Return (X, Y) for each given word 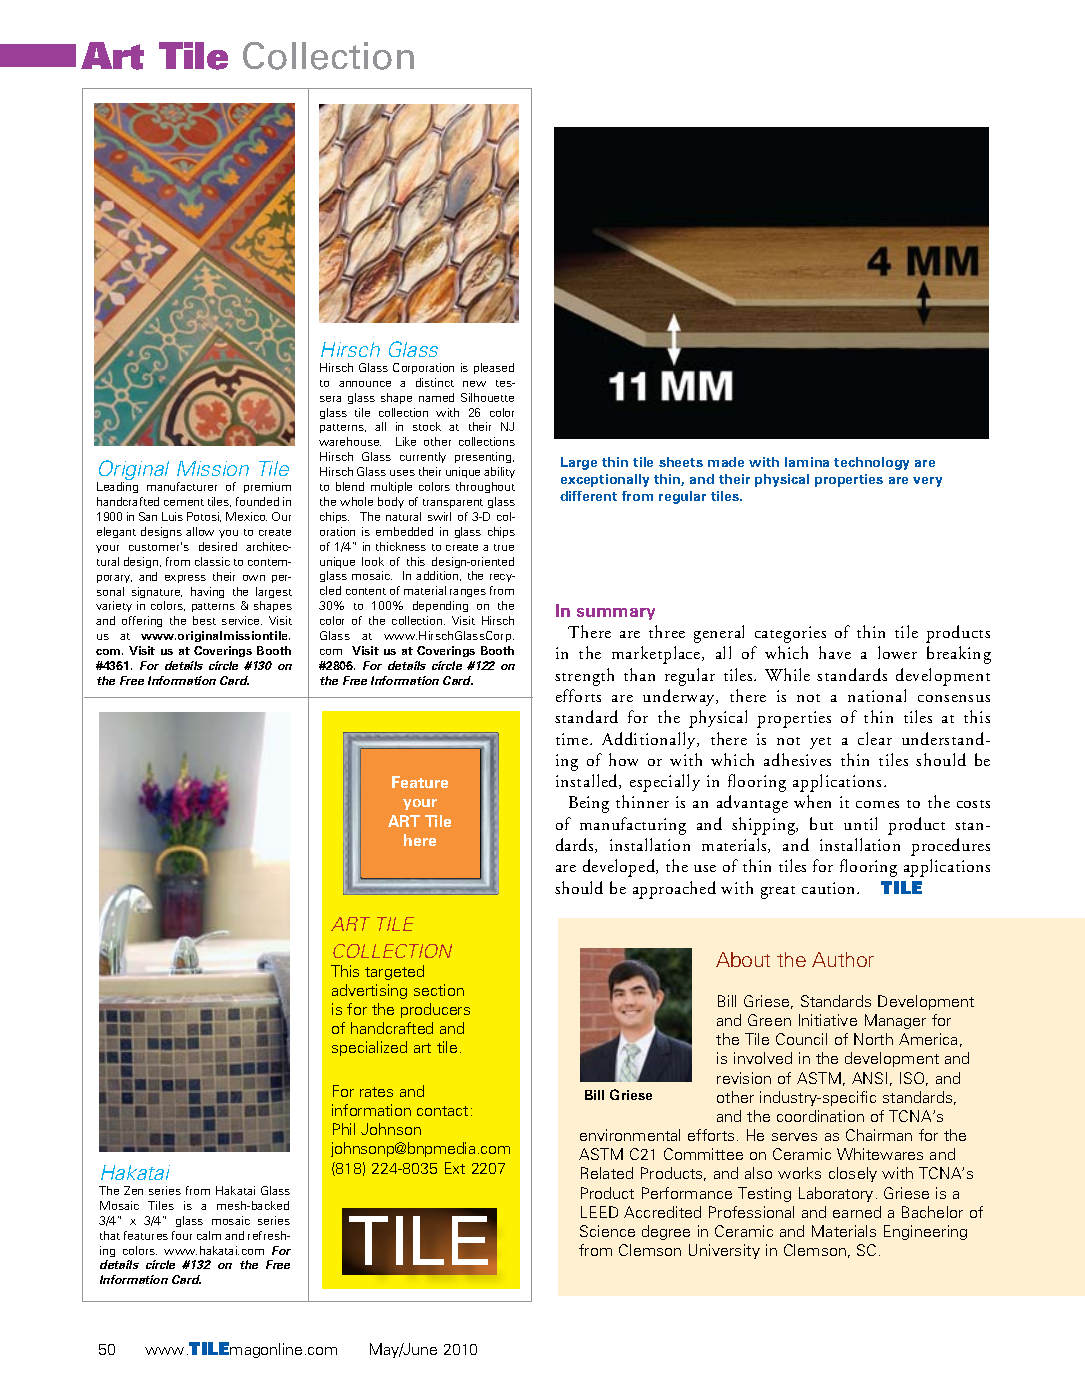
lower (897, 652)
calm (209, 1235)
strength (584, 677)
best (204, 620)
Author (843, 959)
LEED (599, 1212)
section (439, 990)
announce (365, 384)
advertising (369, 991)
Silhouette (487, 397)
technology (871, 463)
